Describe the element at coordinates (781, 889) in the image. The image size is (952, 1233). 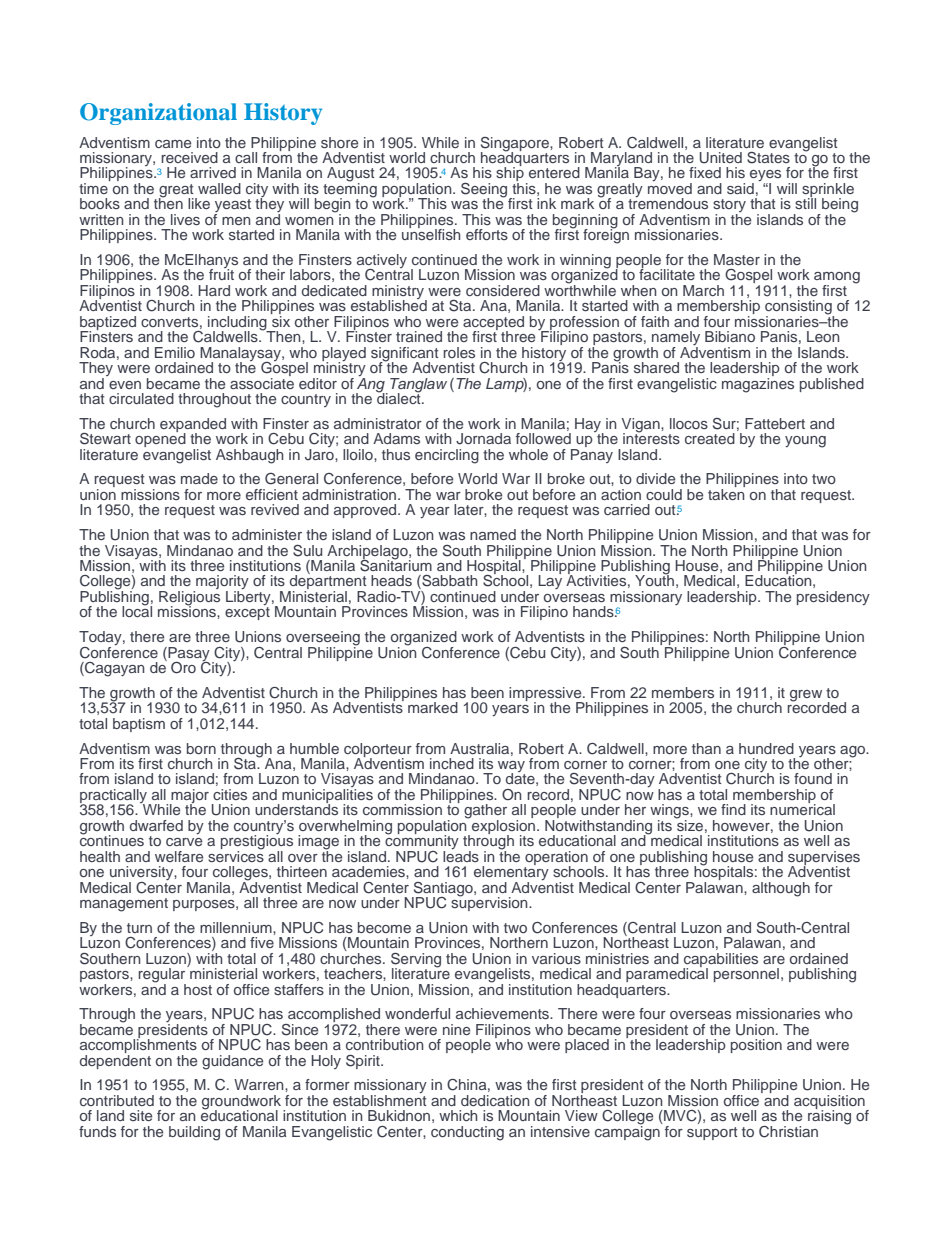
I see `although` at that location.
